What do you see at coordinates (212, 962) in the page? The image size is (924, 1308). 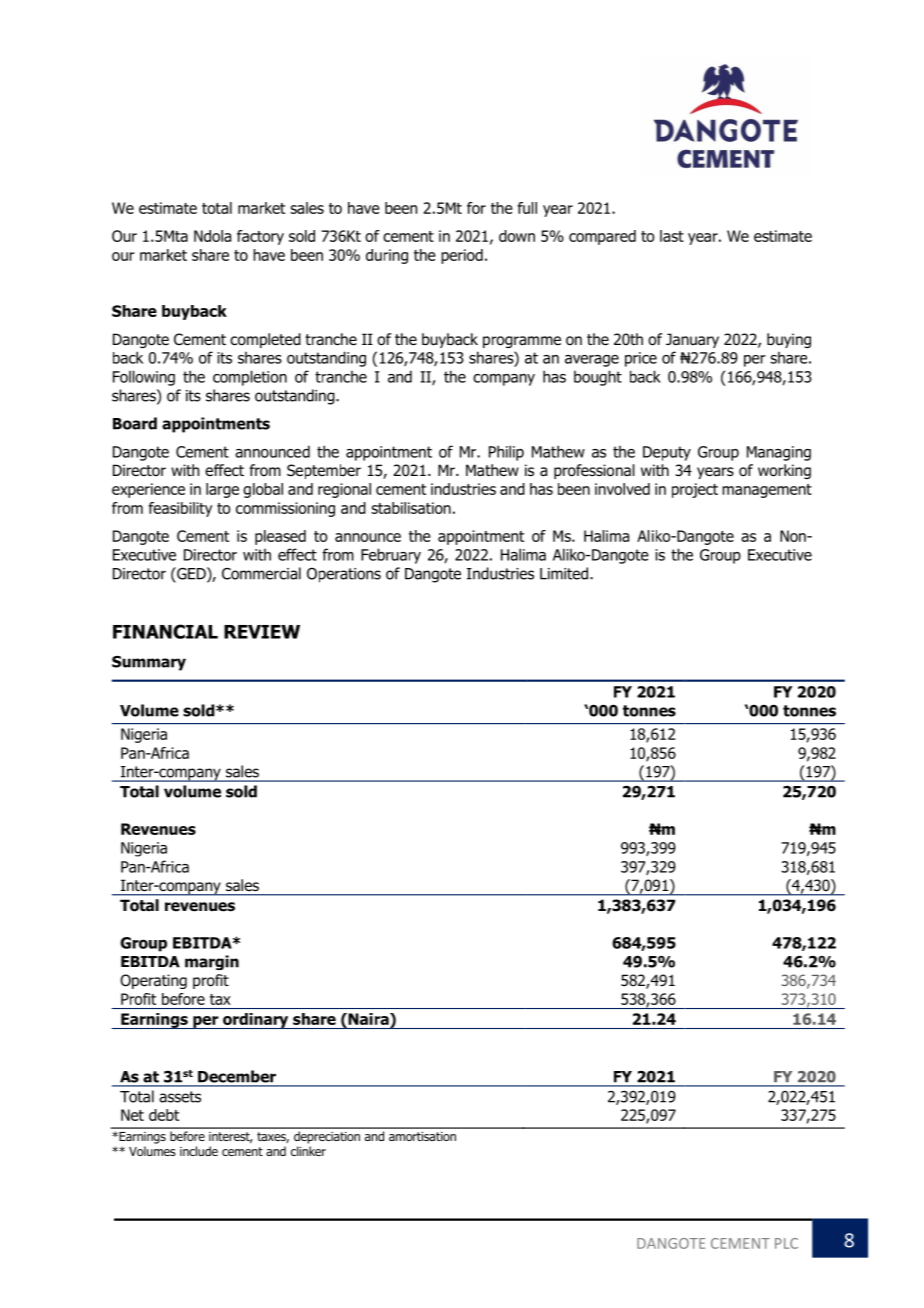 I see `margin` at bounding box center [212, 962].
